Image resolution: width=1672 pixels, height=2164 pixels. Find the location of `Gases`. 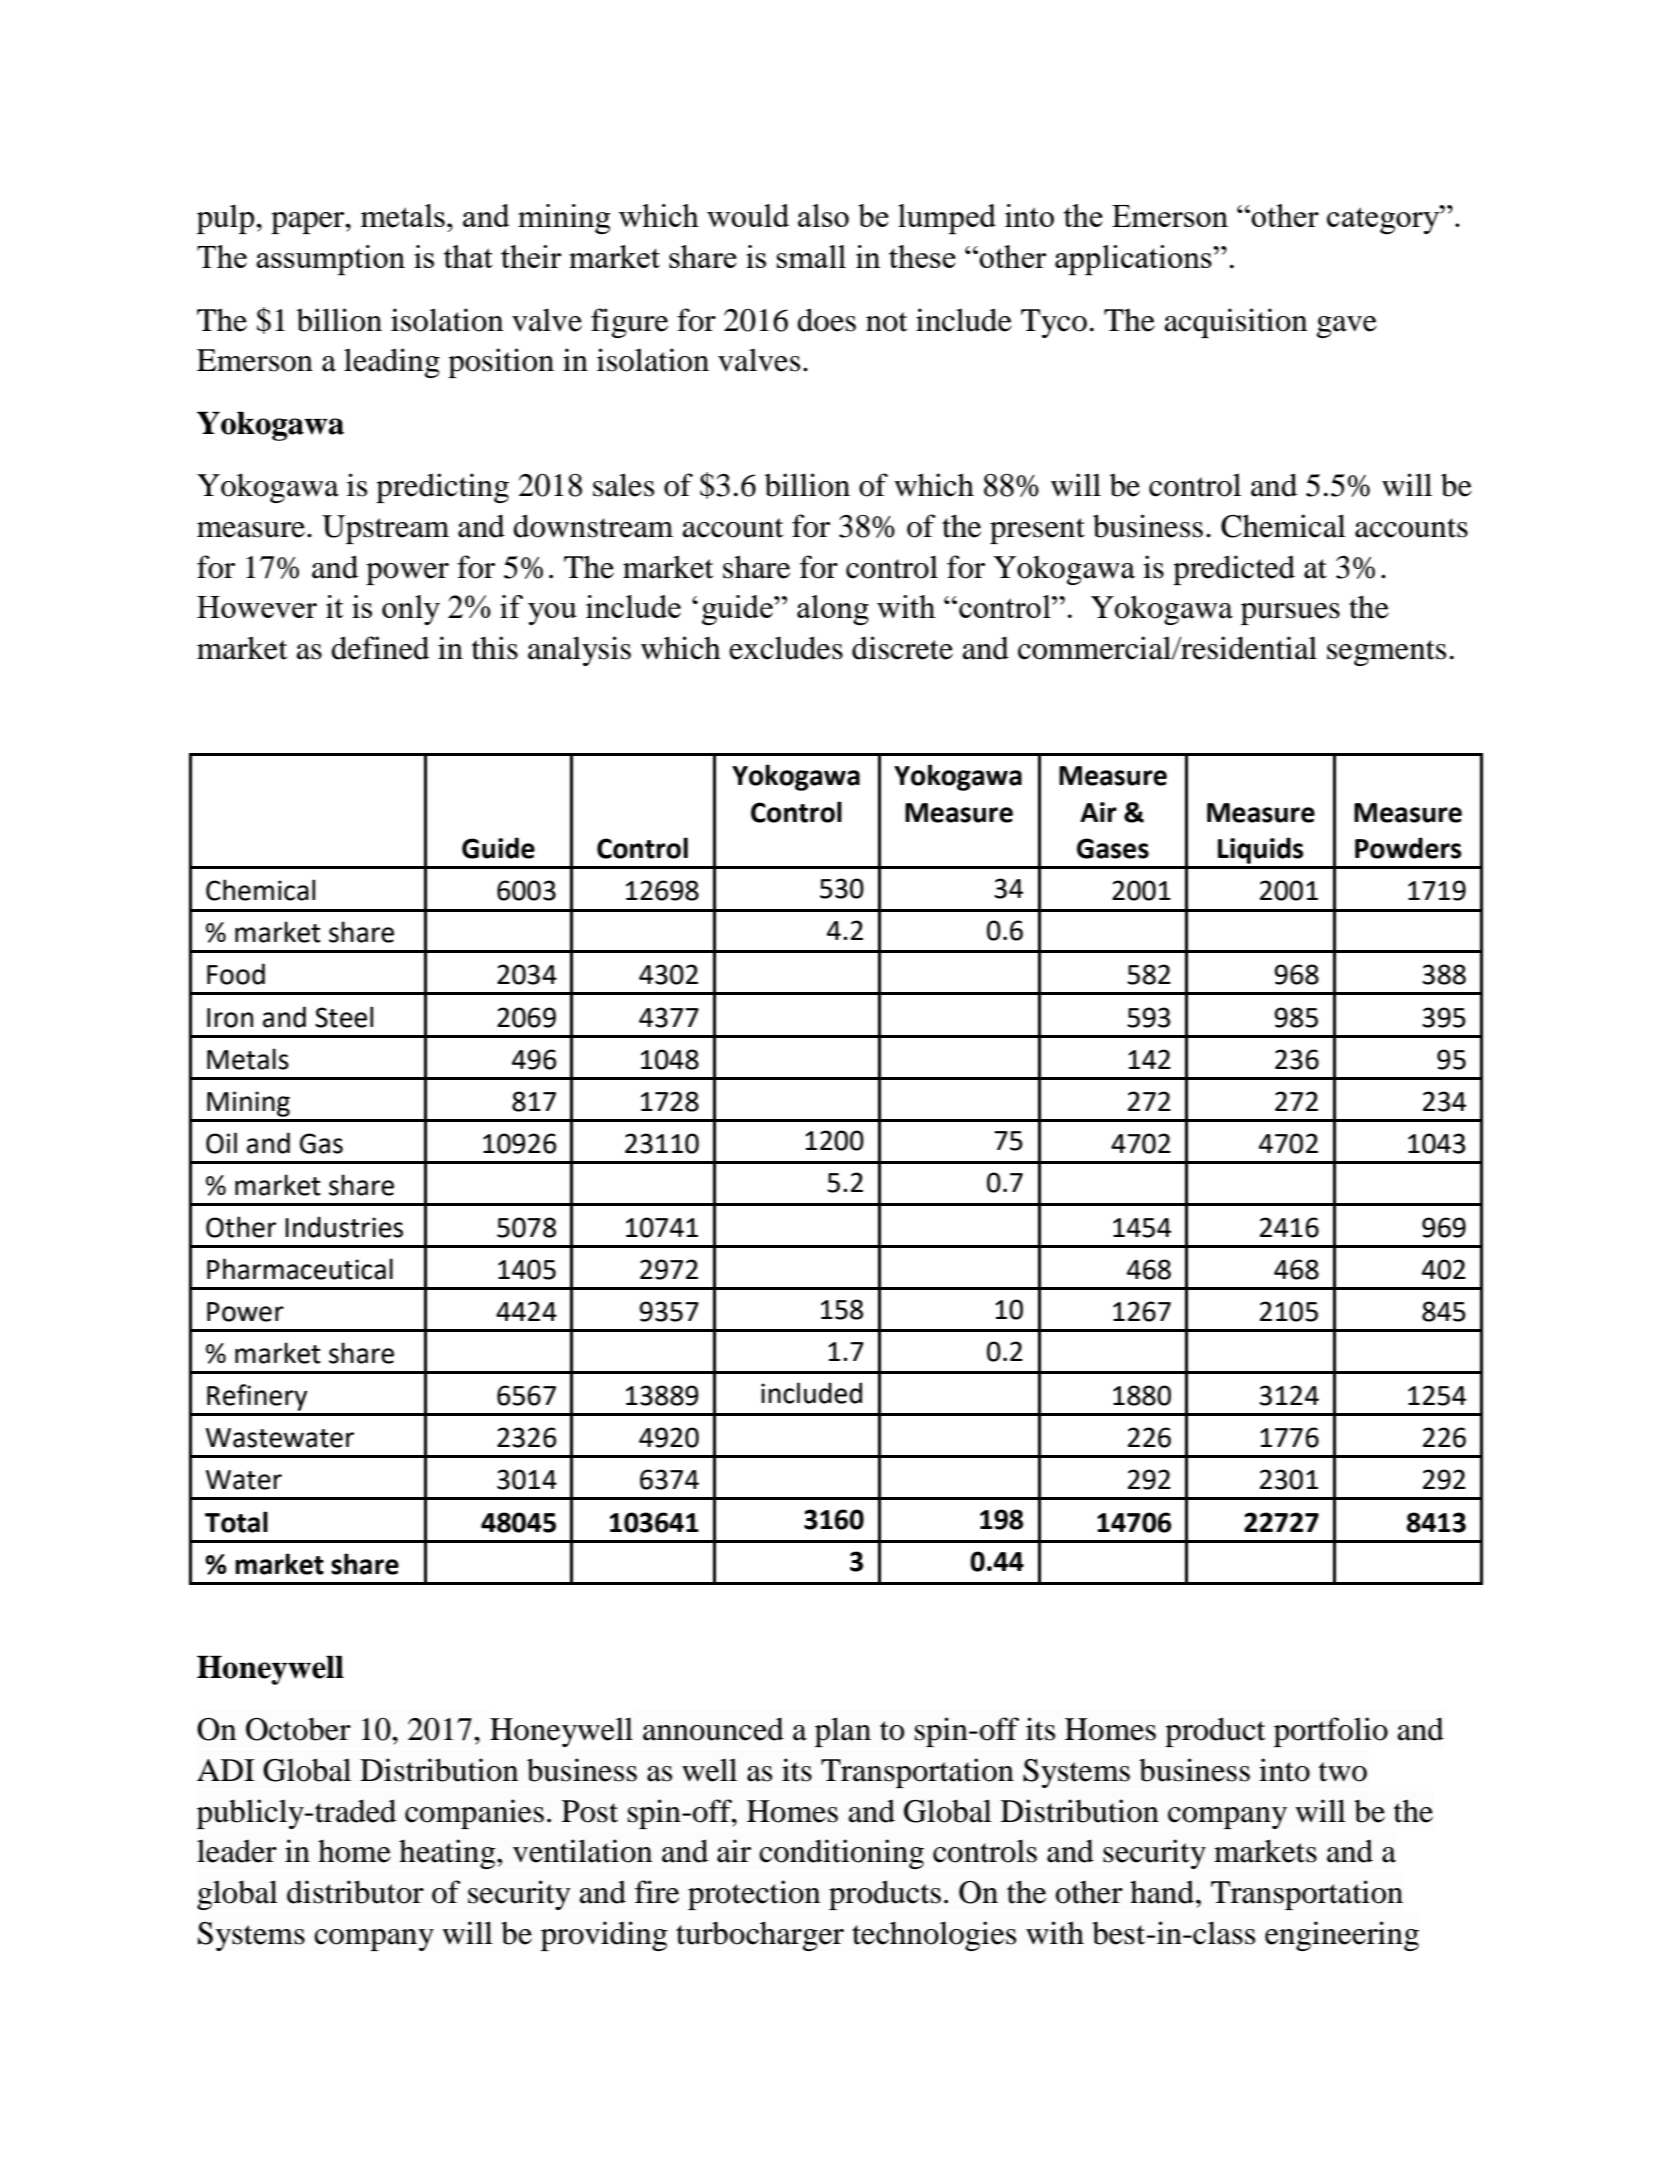

Gases is located at coordinates (1113, 848).
